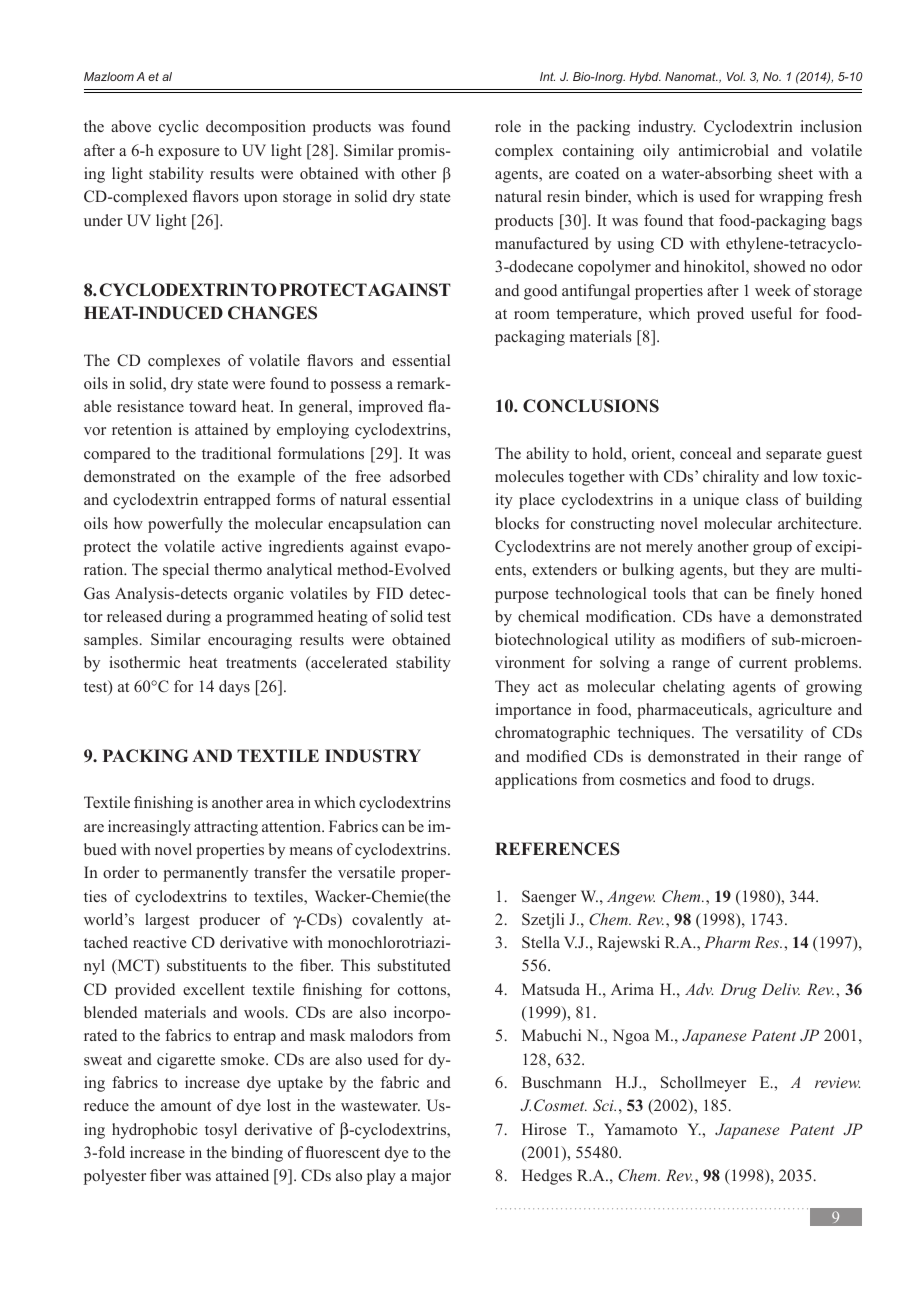  I want to click on Hedges, so click(547, 1177).
